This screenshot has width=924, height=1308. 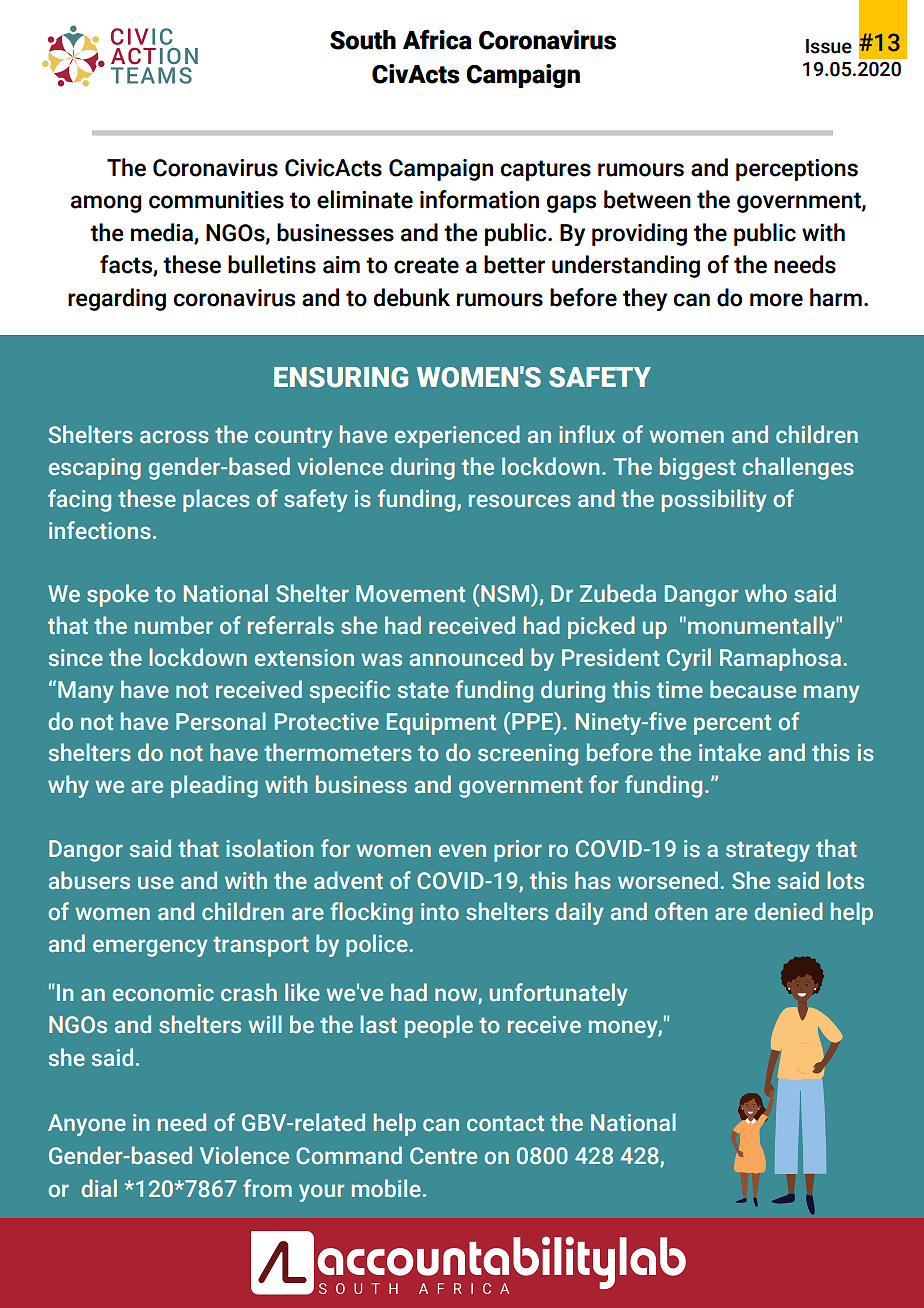 I want to click on Centre, so click(x=443, y=1156).
